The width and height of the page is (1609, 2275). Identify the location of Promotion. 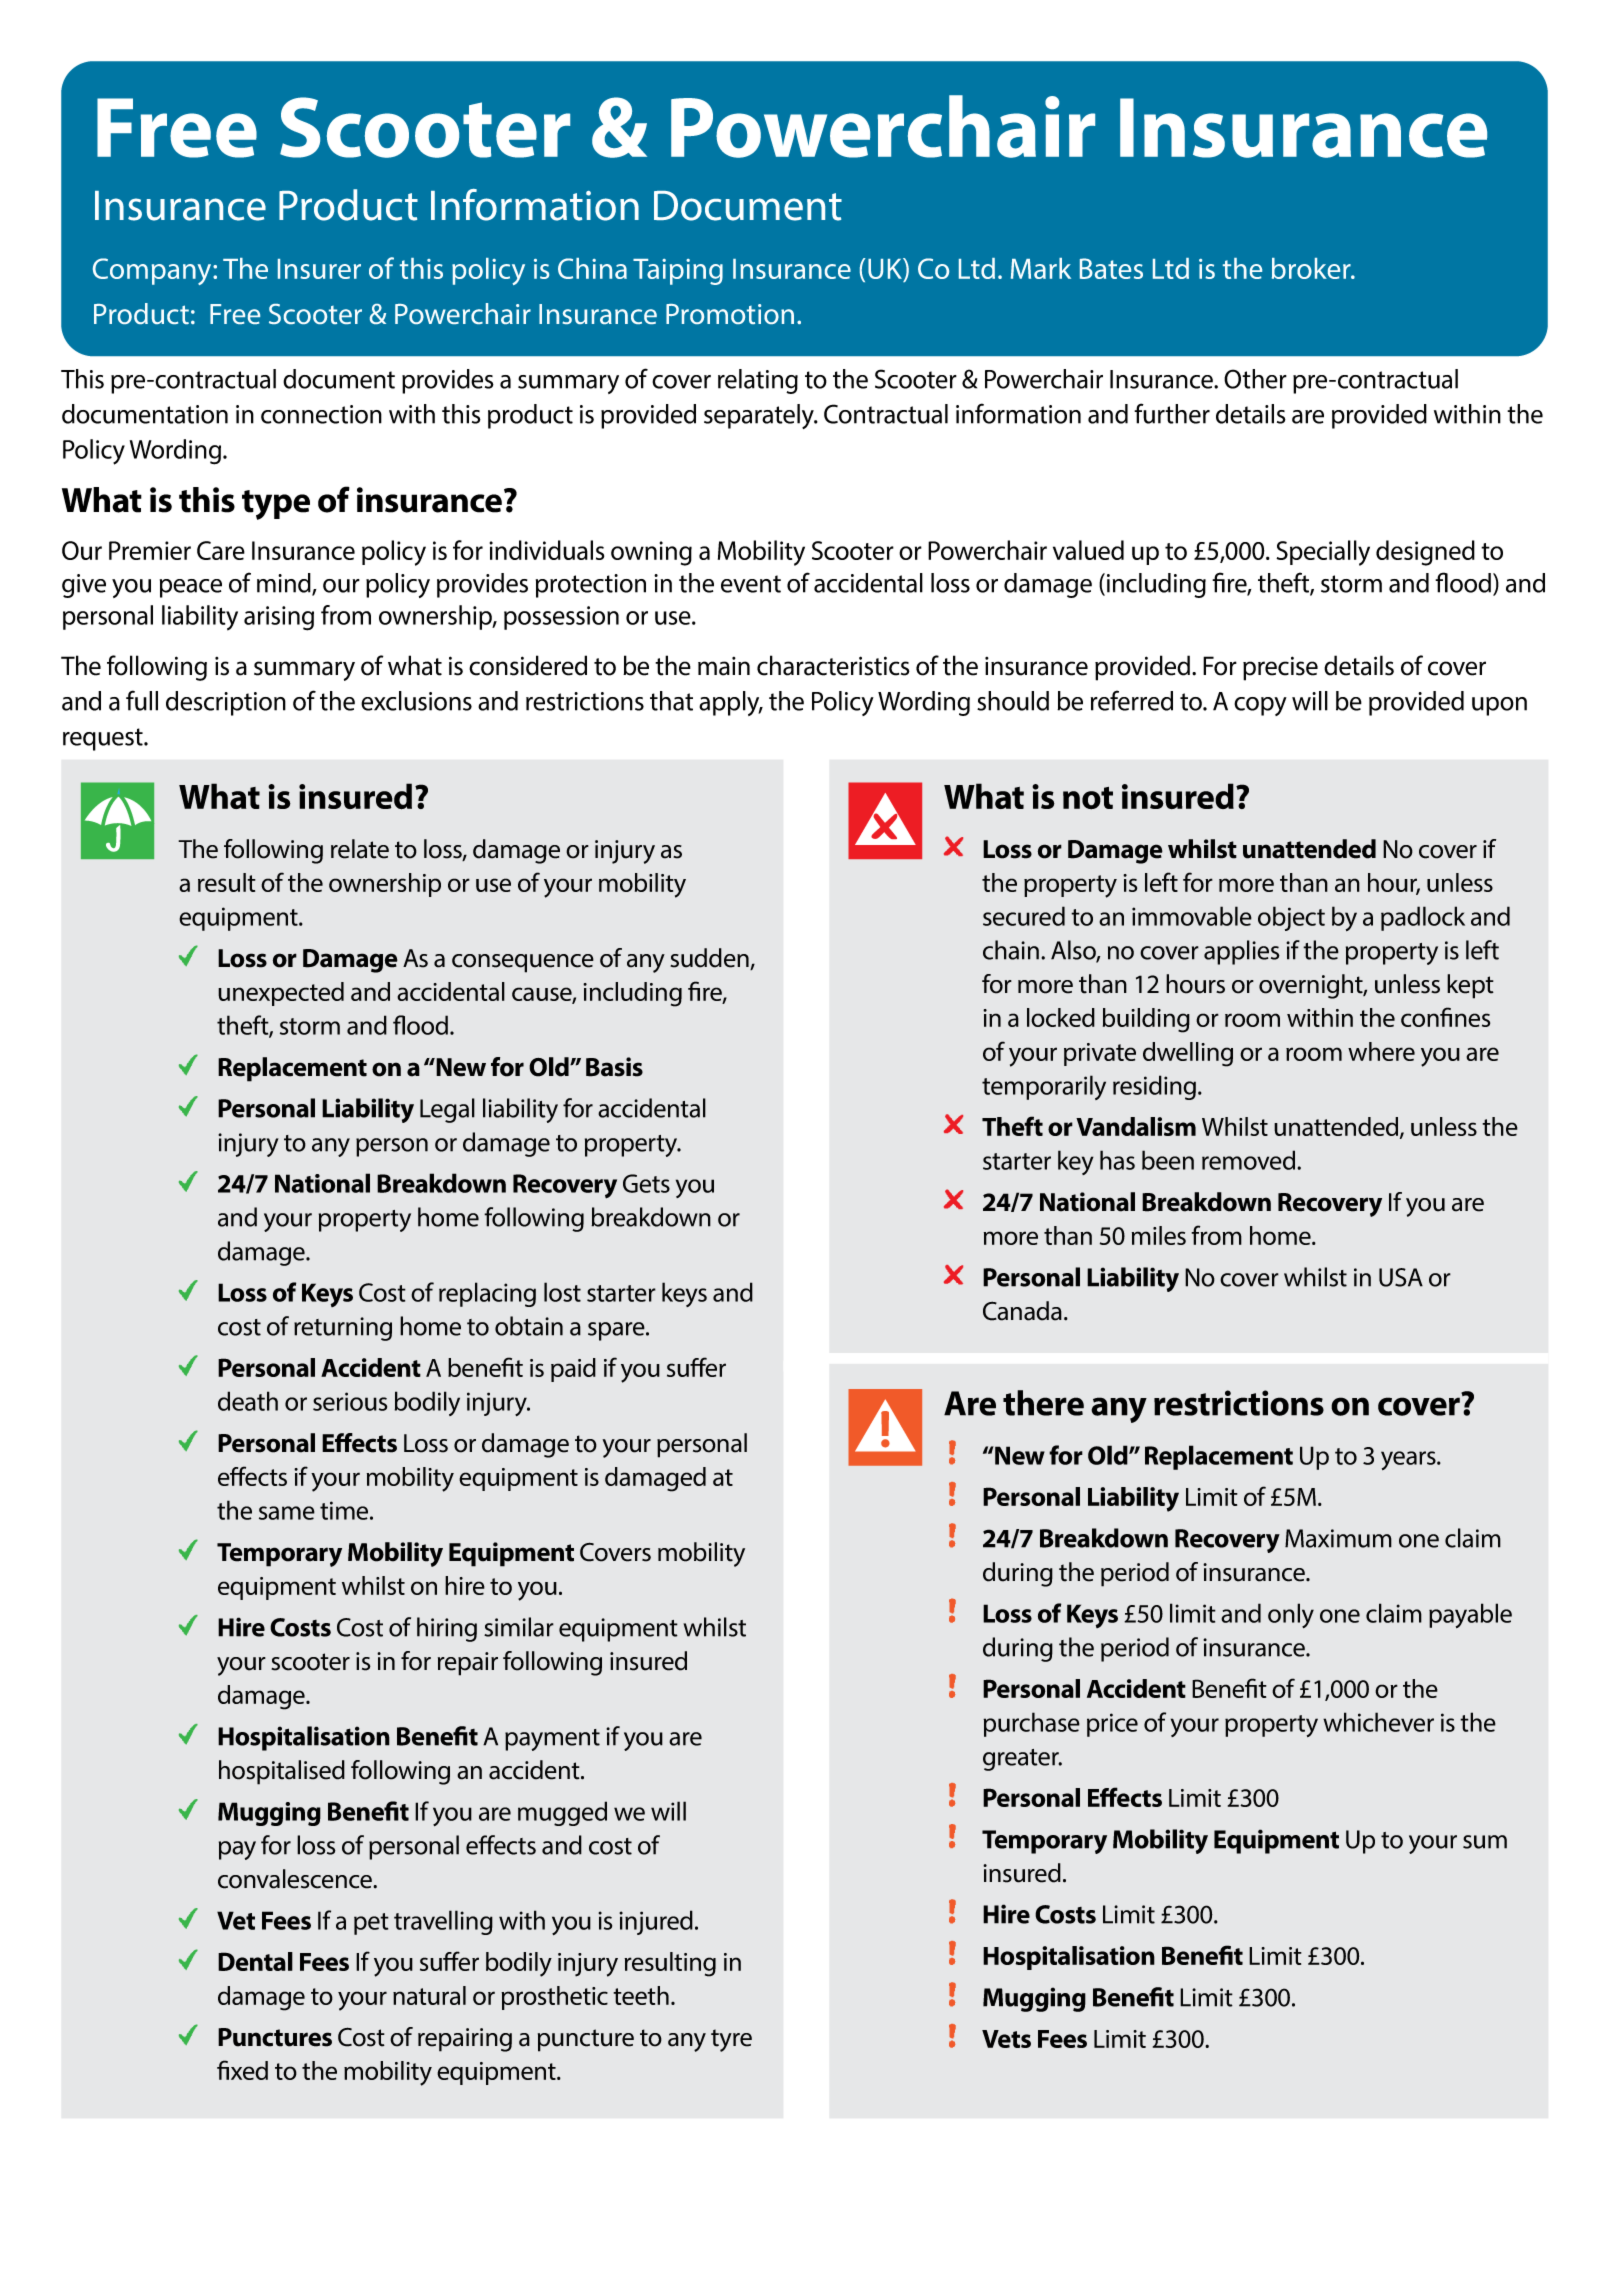
(730, 314).
